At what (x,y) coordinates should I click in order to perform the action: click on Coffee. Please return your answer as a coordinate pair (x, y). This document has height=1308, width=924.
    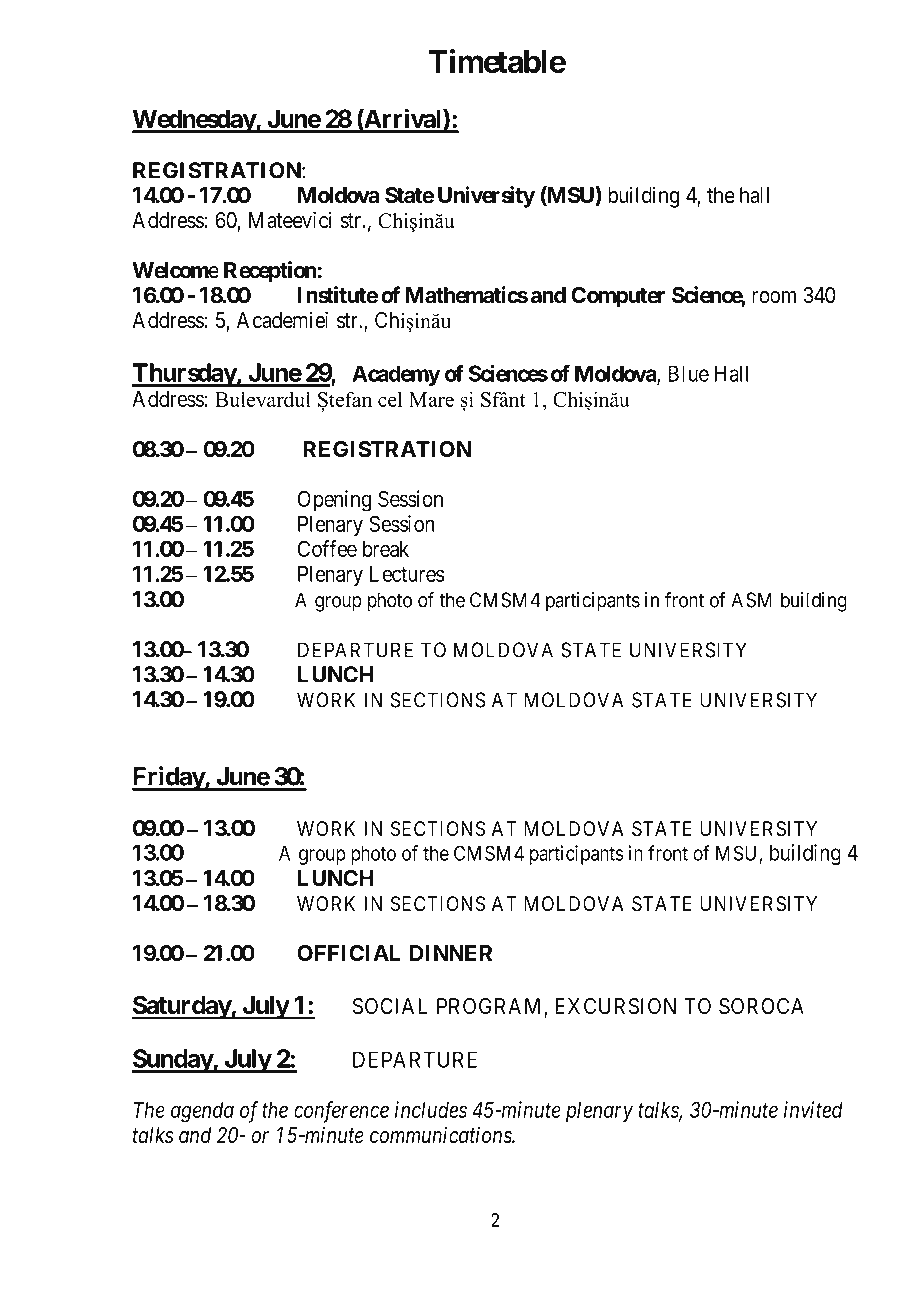
    Looking at the image, I should click on (327, 548).
